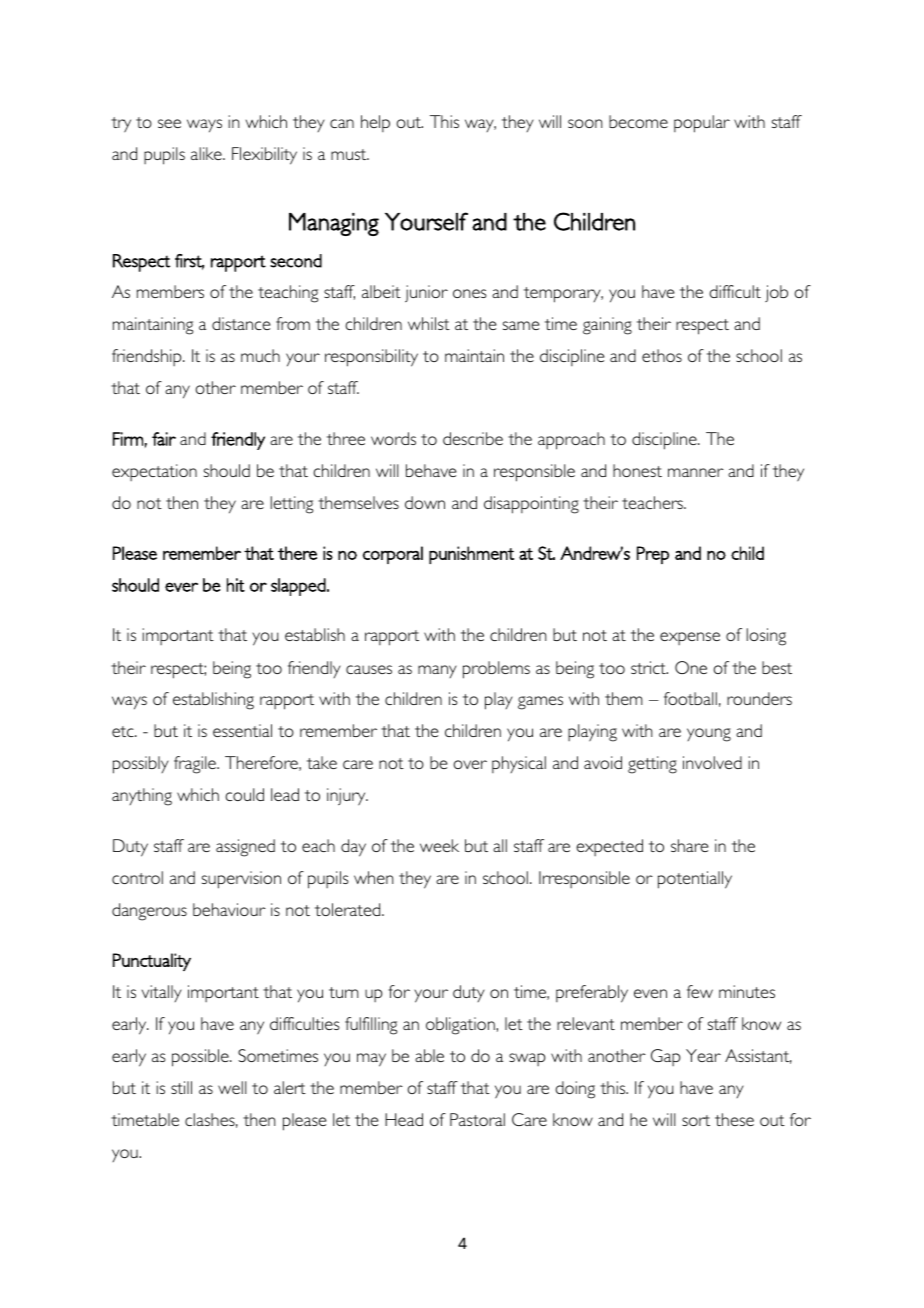  What do you see at coordinates (242, 730) in the screenshot?
I see `essential` at bounding box center [242, 730].
